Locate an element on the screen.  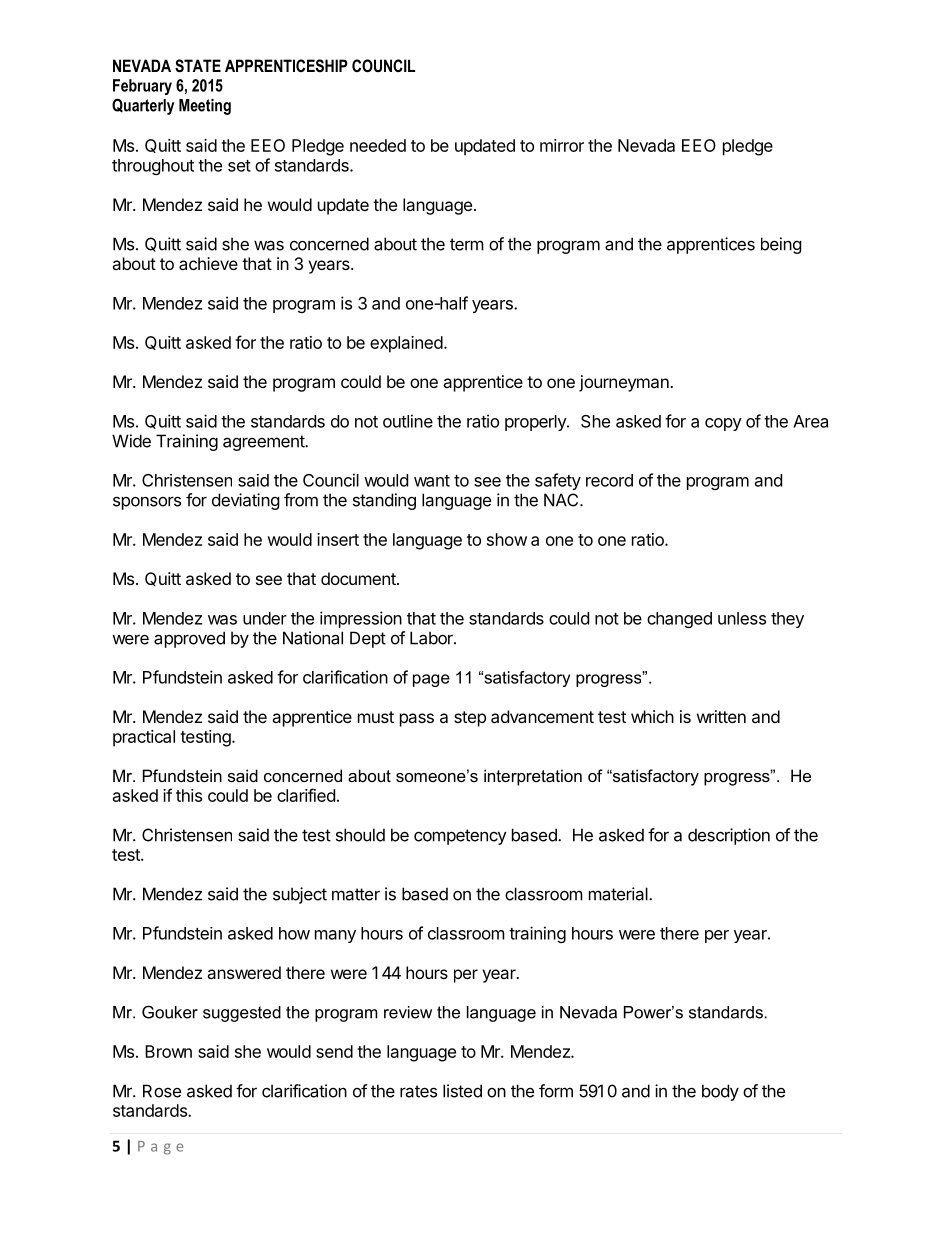
Brown is located at coordinates (168, 1051).
